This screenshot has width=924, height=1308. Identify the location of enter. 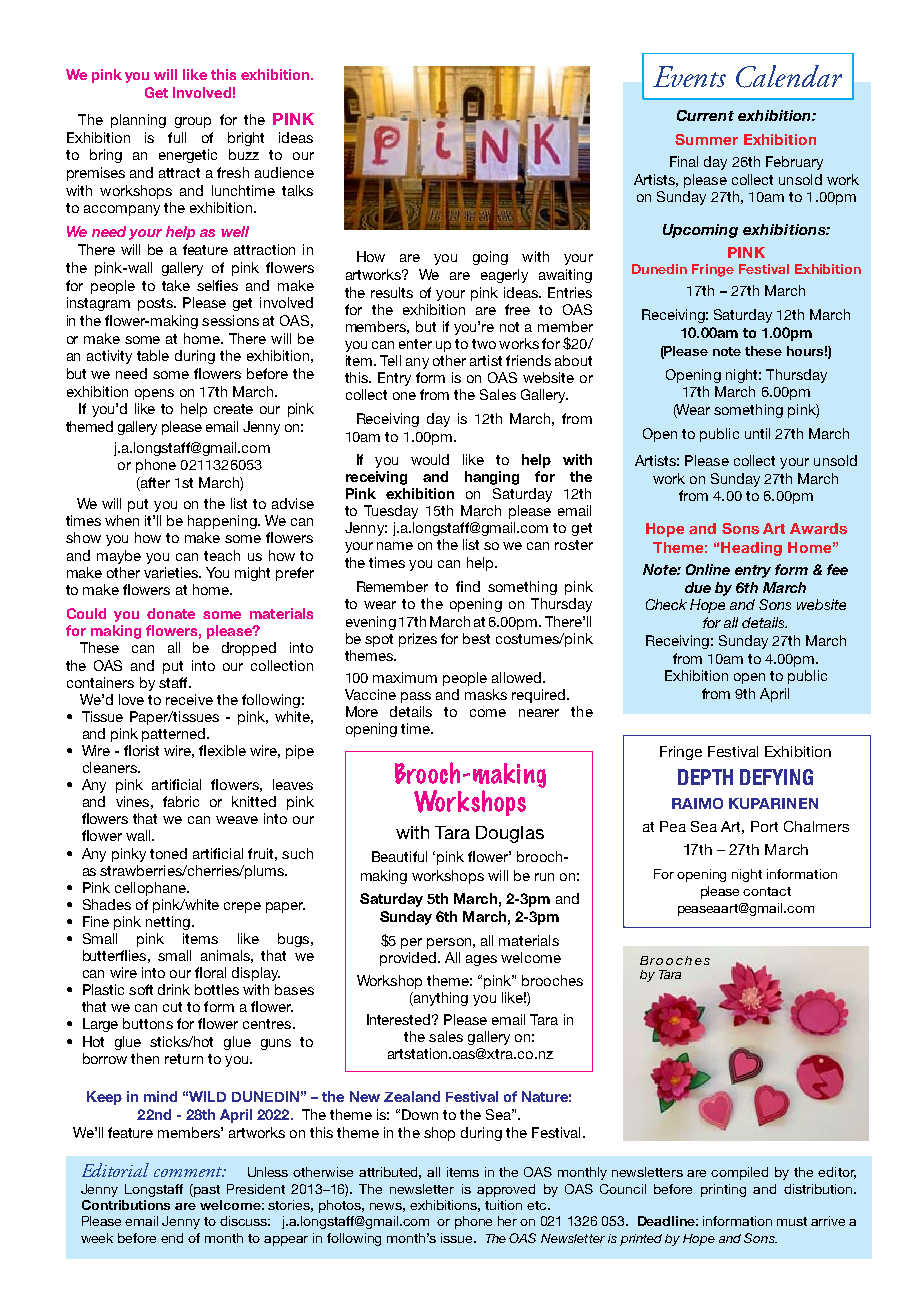
(415, 344).
